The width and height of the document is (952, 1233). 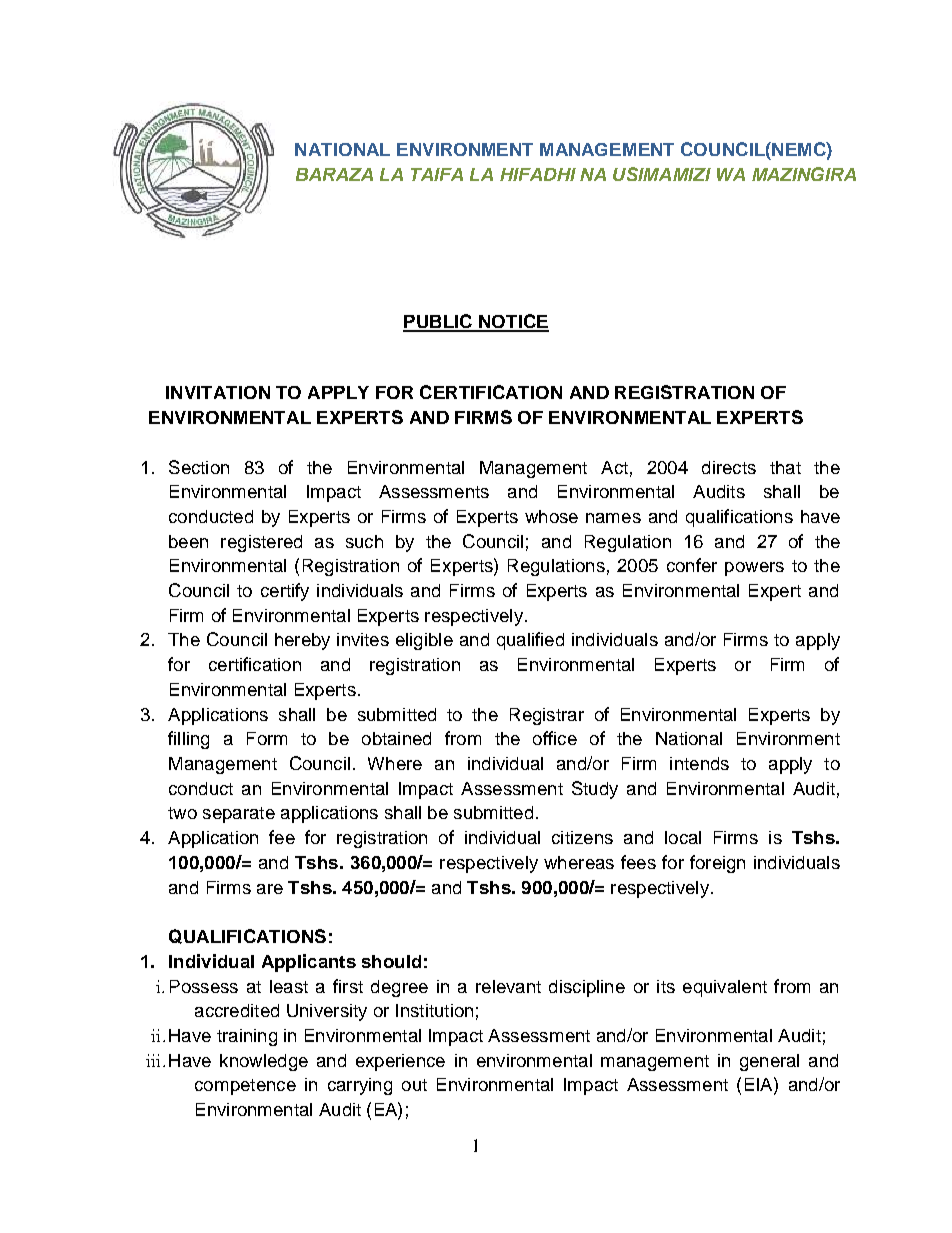 I want to click on out, so click(x=414, y=1085).
